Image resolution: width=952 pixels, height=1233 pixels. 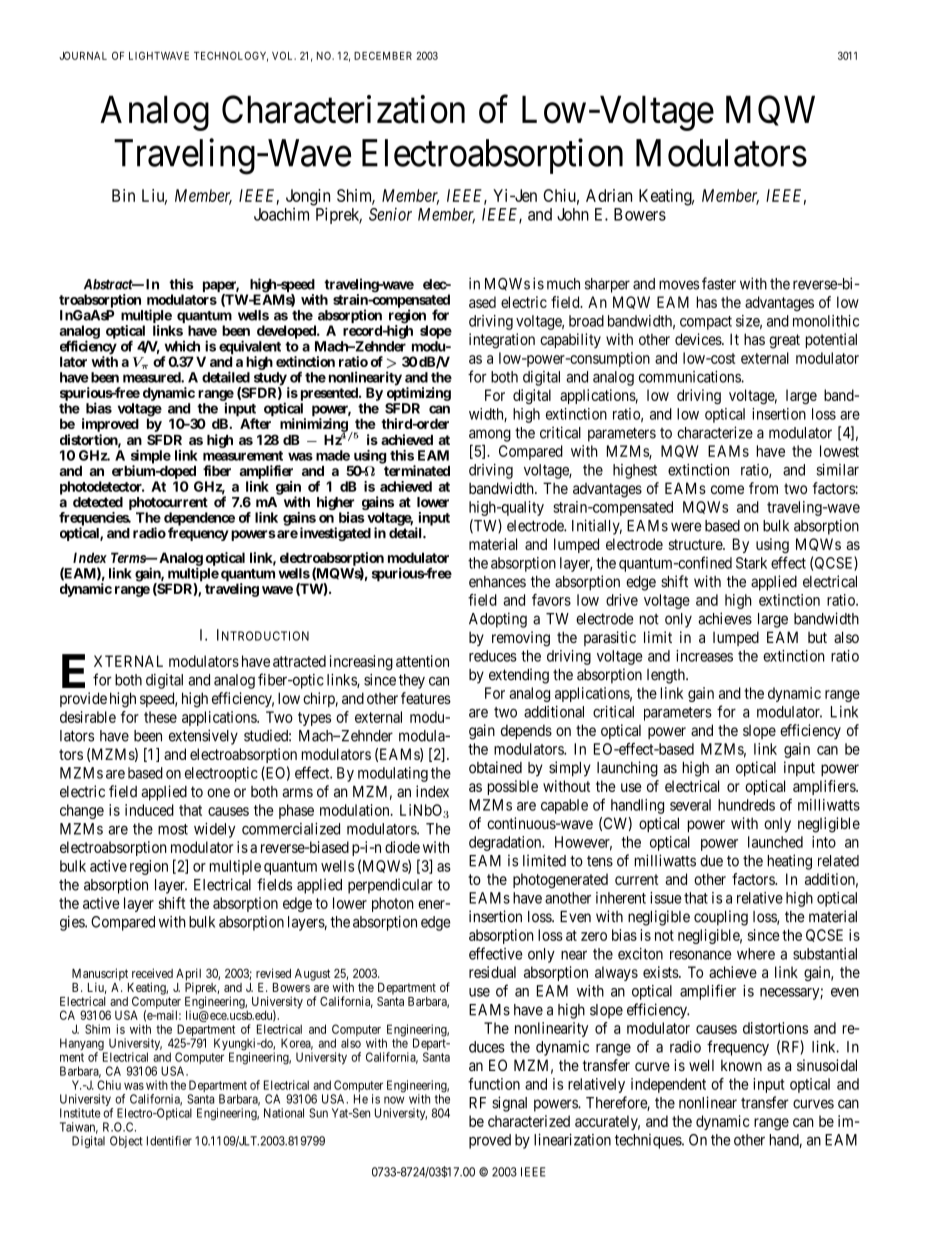 I want to click on Adrian, so click(x=609, y=195).
